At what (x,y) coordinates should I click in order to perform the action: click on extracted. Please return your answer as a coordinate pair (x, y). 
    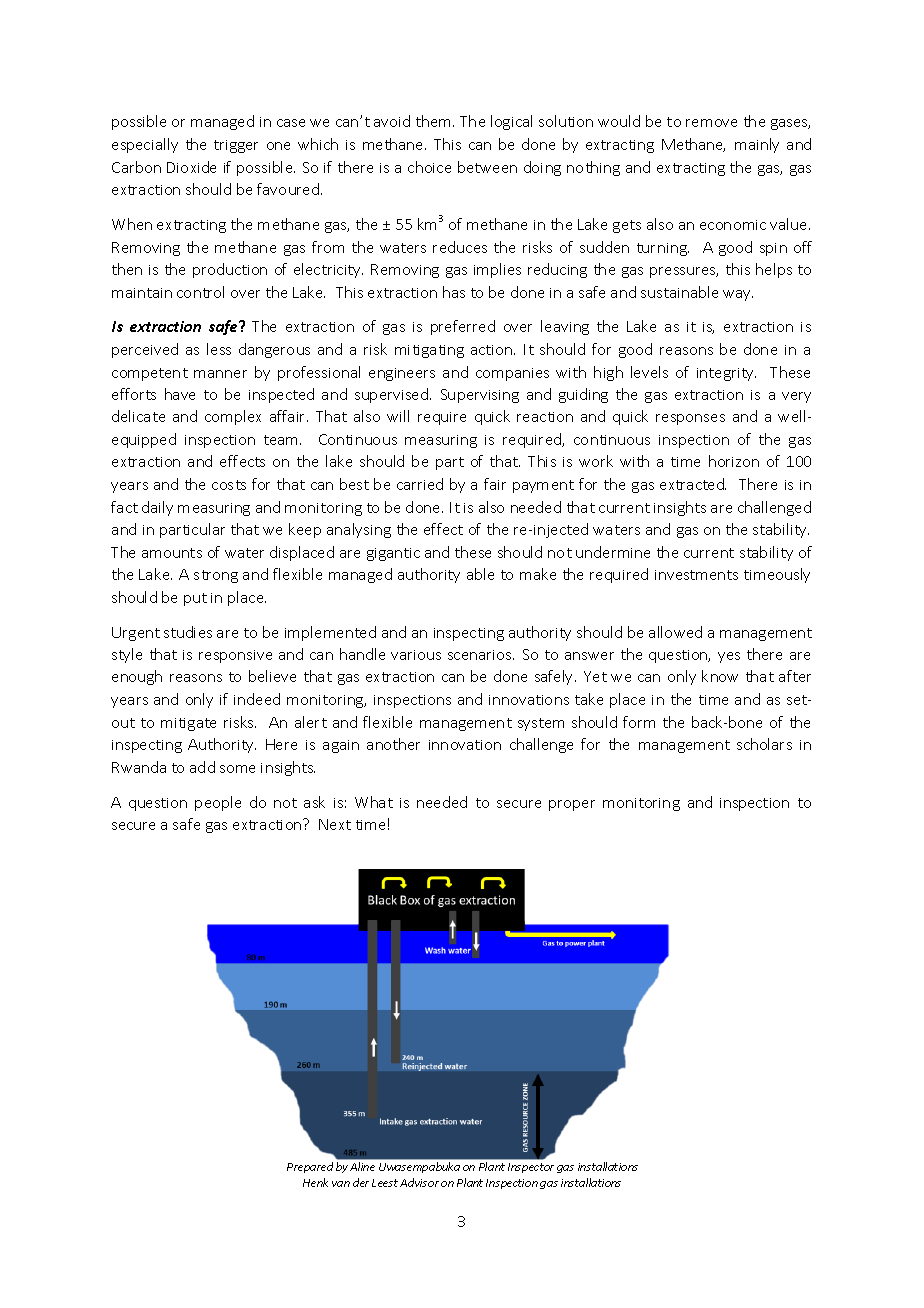
    Looking at the image, I should click on (693, 484).
